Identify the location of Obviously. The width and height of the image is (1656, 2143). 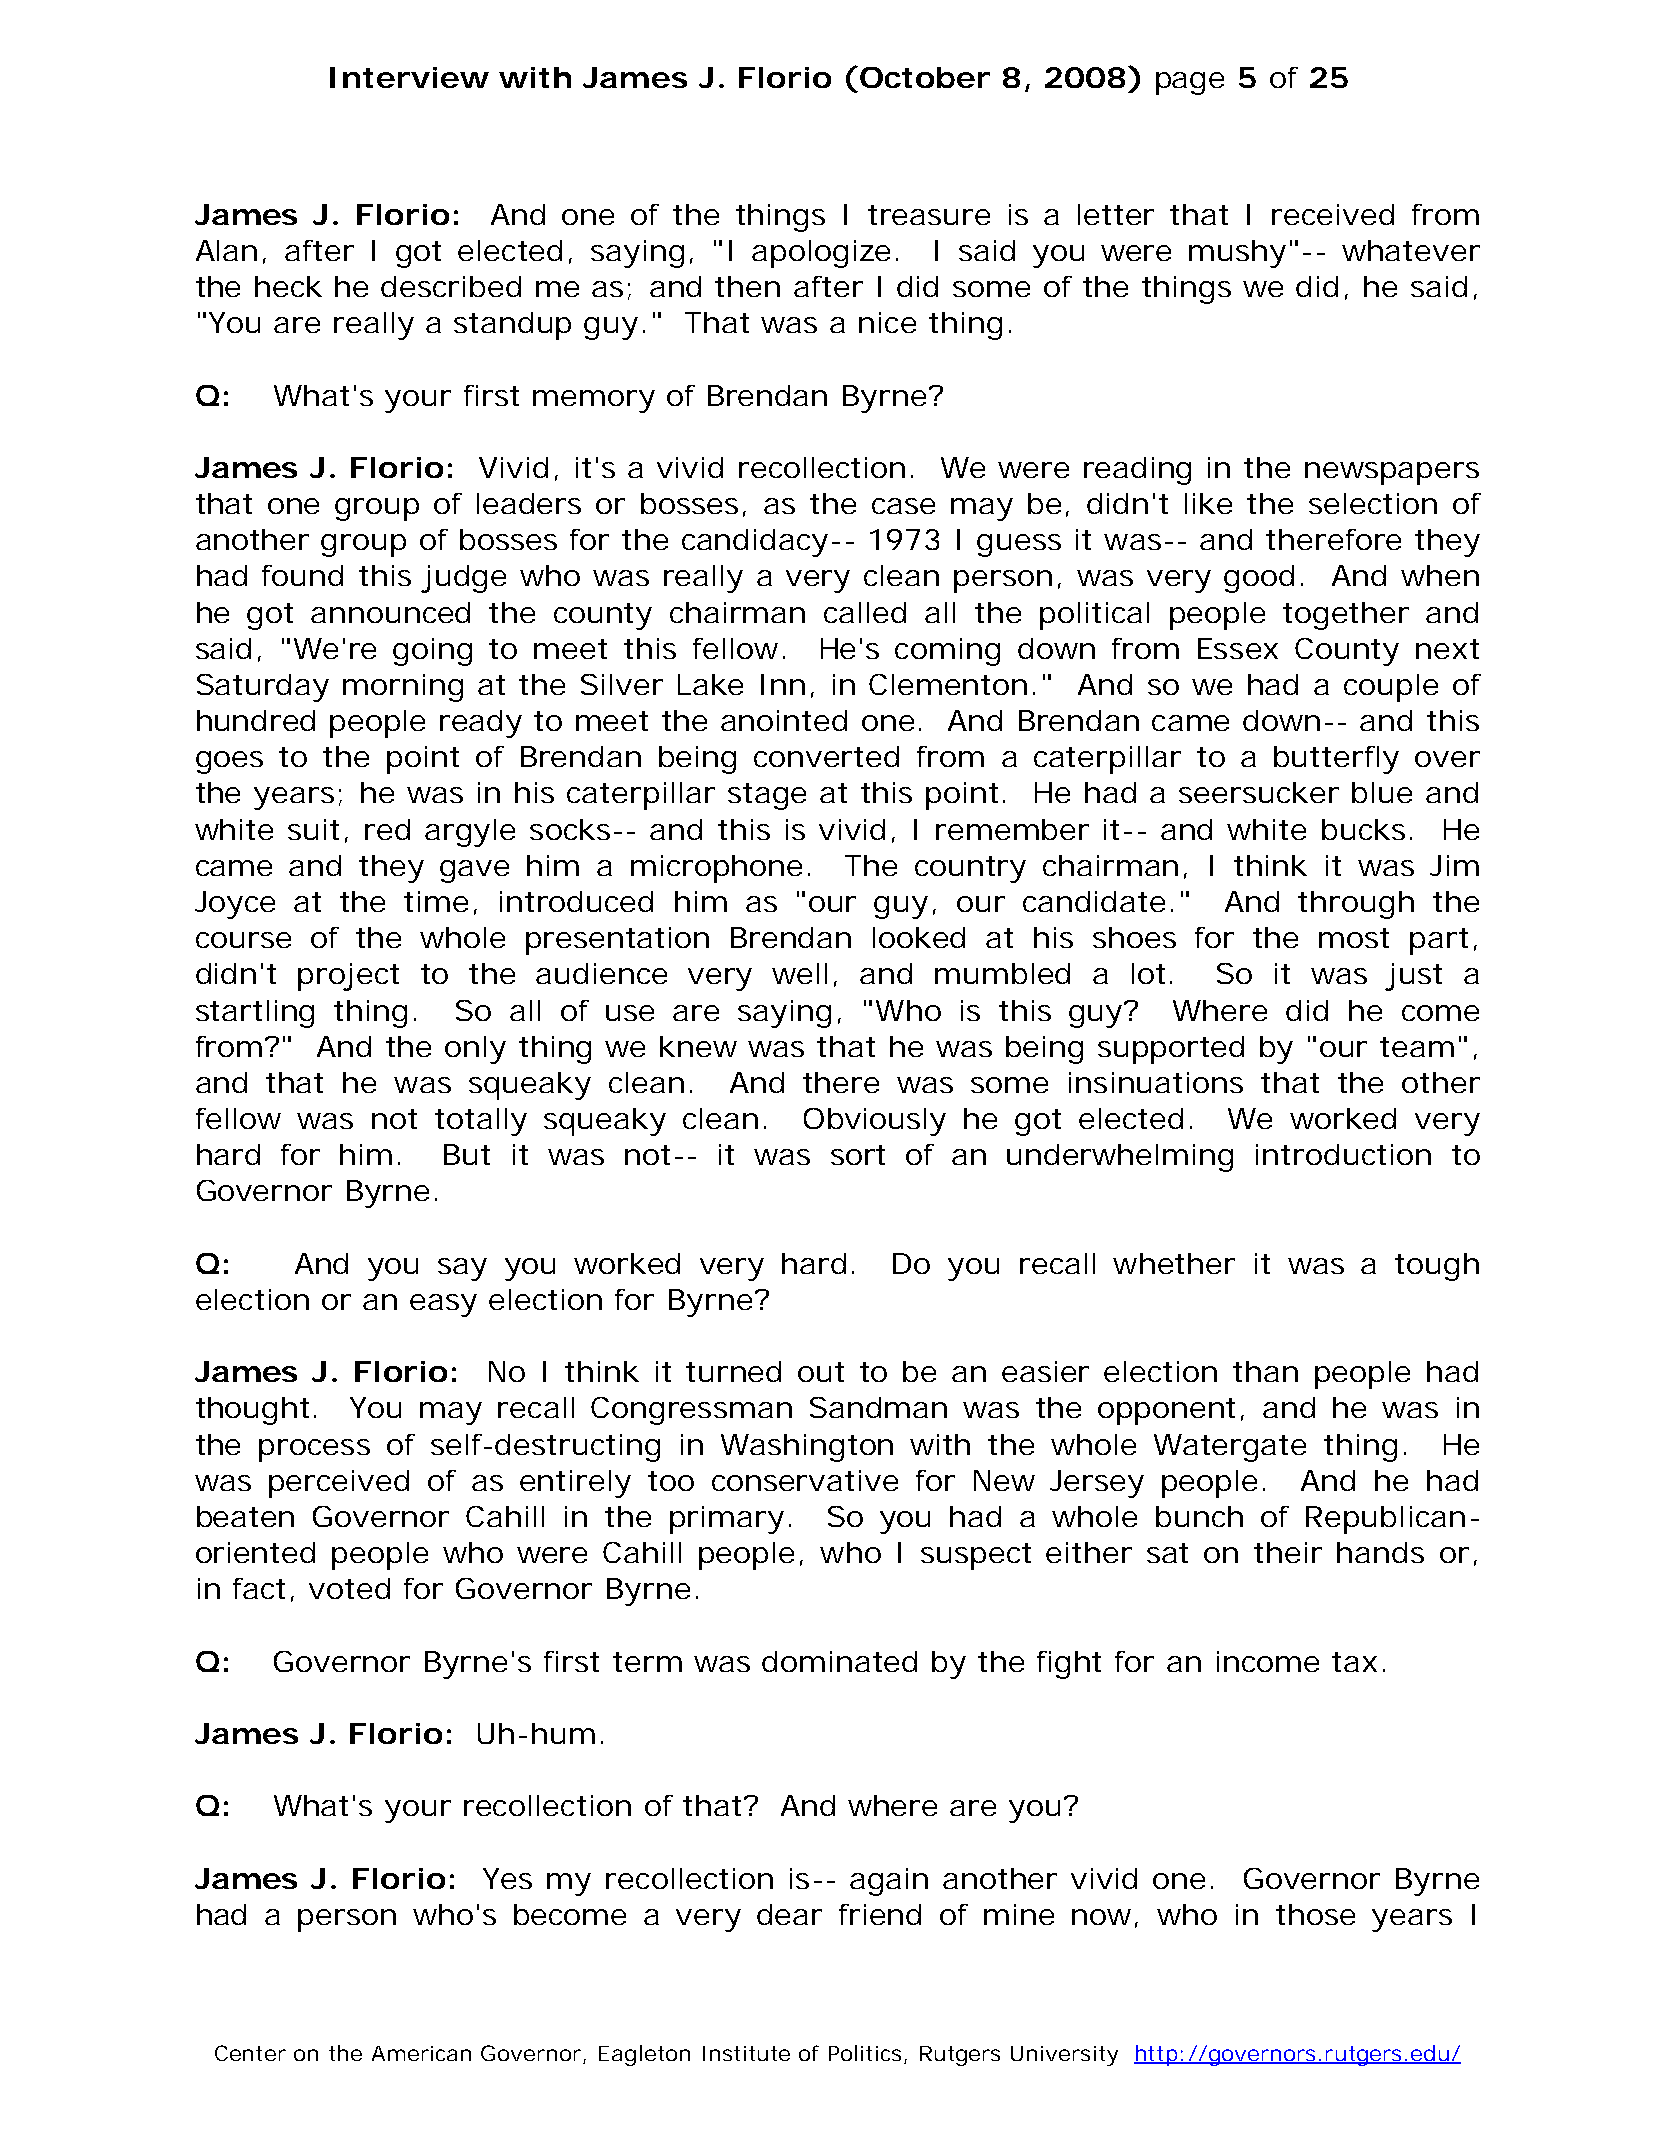
(875, 1122).
